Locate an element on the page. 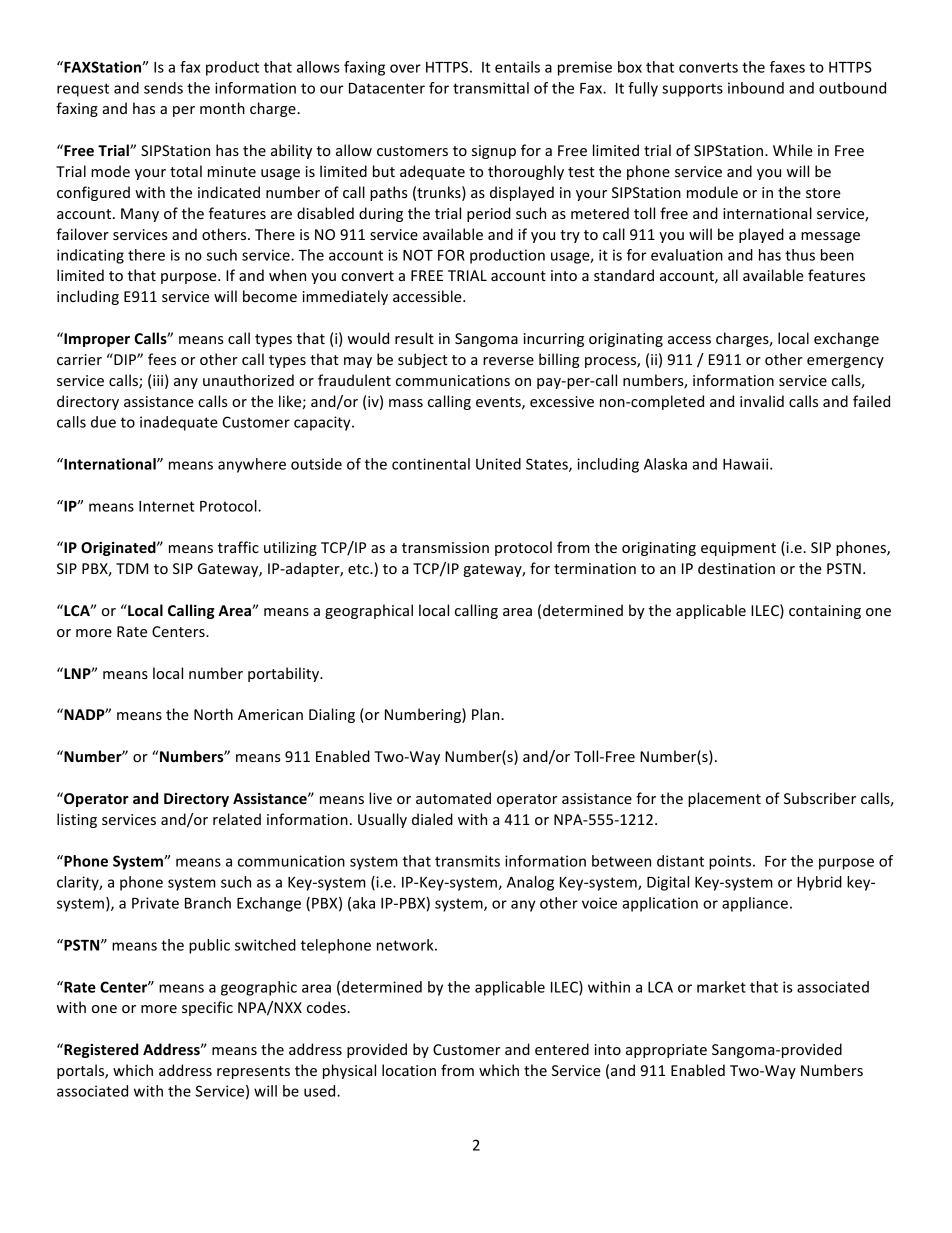  sends is located at coordinates (163, 88).
